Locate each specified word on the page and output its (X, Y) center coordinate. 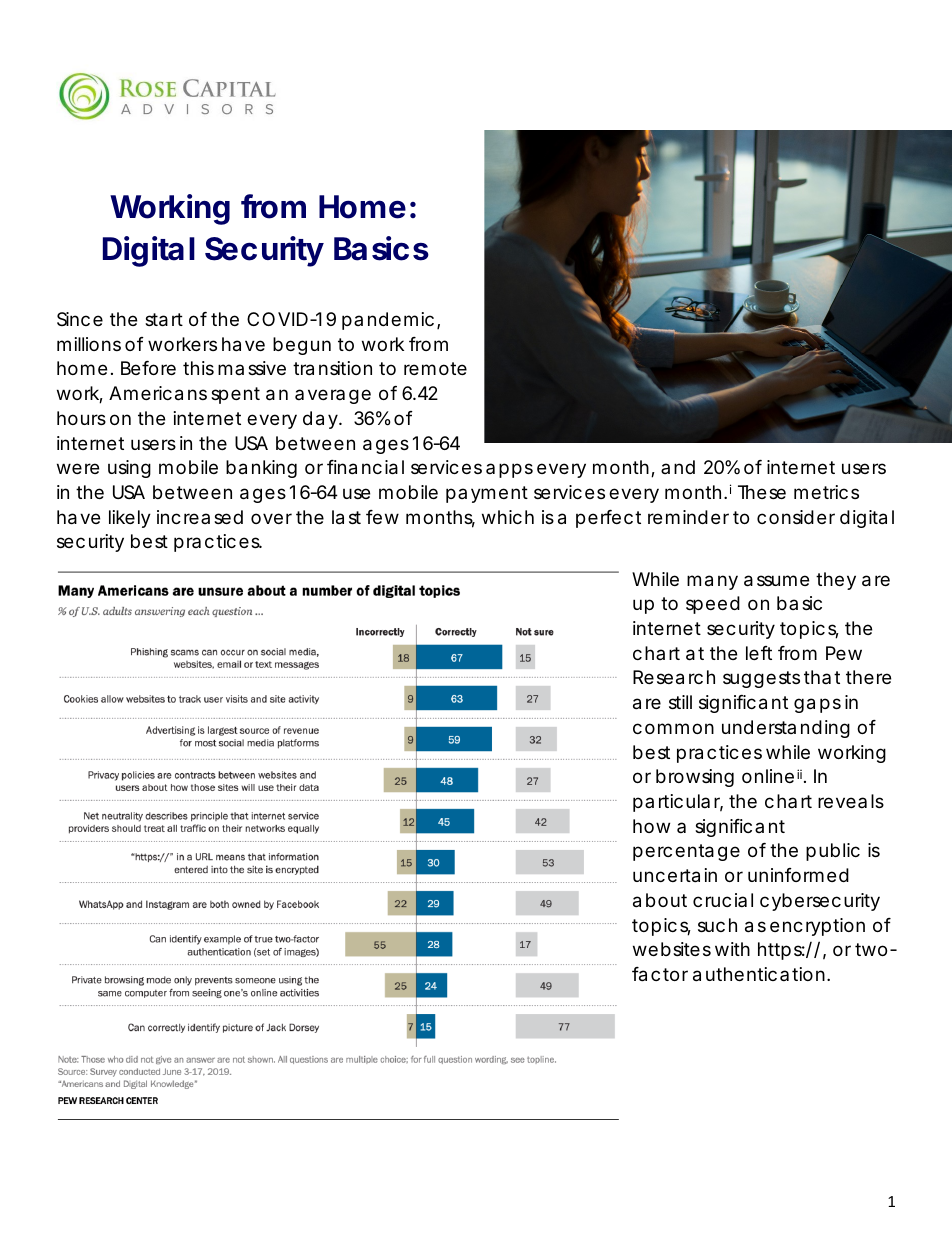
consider (796, 517)
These (762, 492)
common (673, 728)
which (508, 517)
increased (200, 517)
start (164, 320)
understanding (786, 729)
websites (672, 949)
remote (435, 368)
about (660, 900)
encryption (817, 927)
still (680, 702)
